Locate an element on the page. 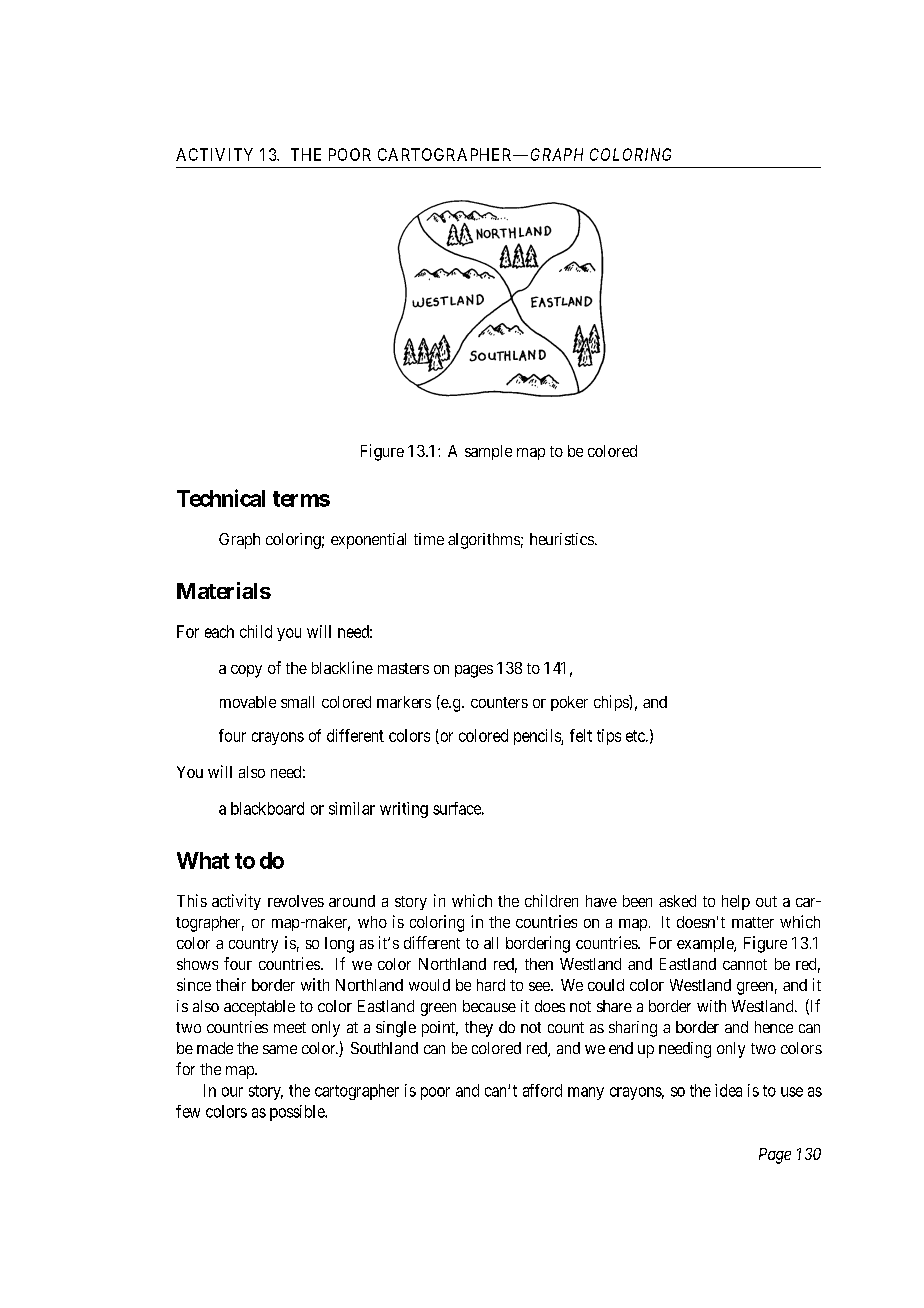 The height and width of the image is (1308, 924). Technical is located at coordinates (221, 498).
